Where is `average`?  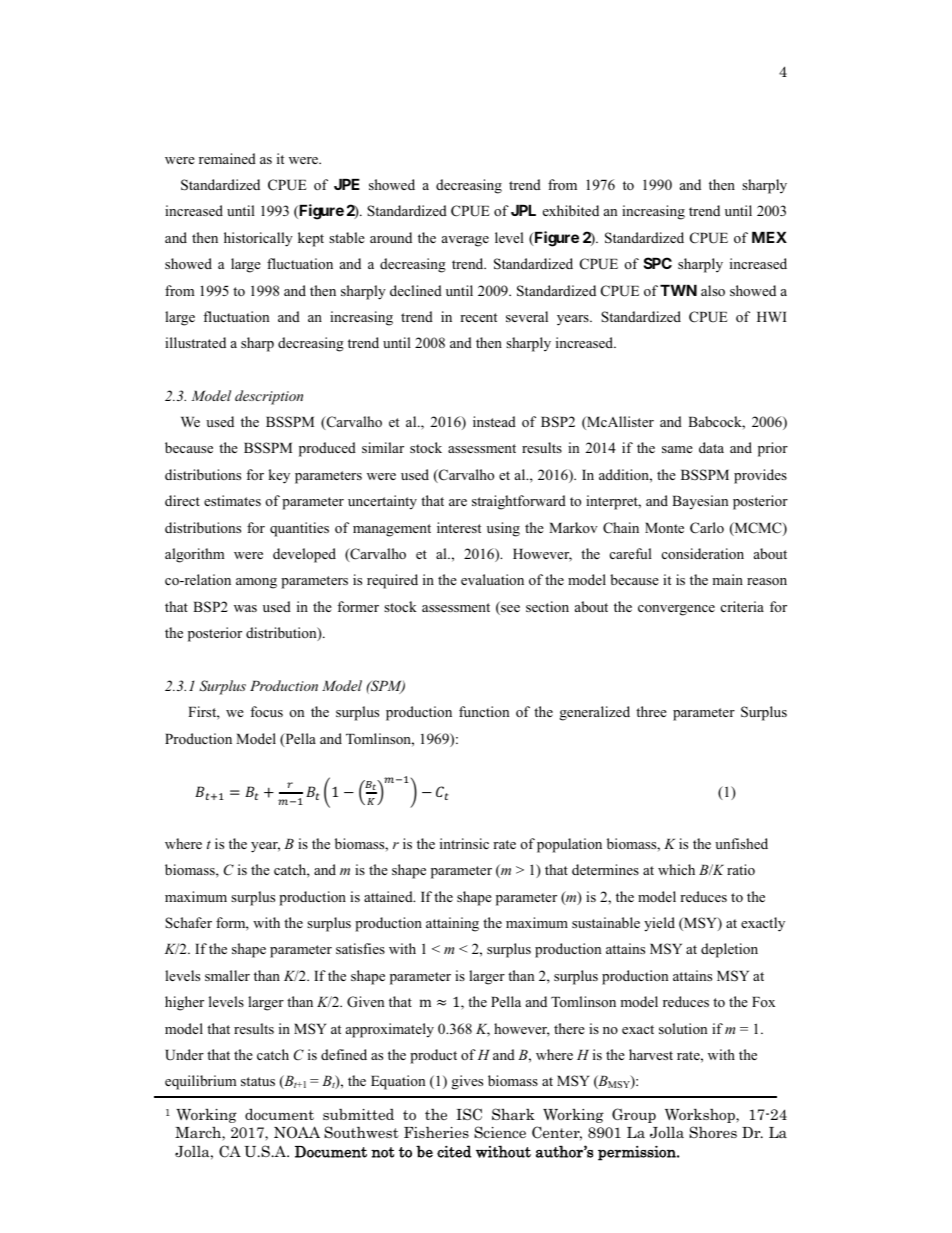
average is located at coordinates (465, 241).
